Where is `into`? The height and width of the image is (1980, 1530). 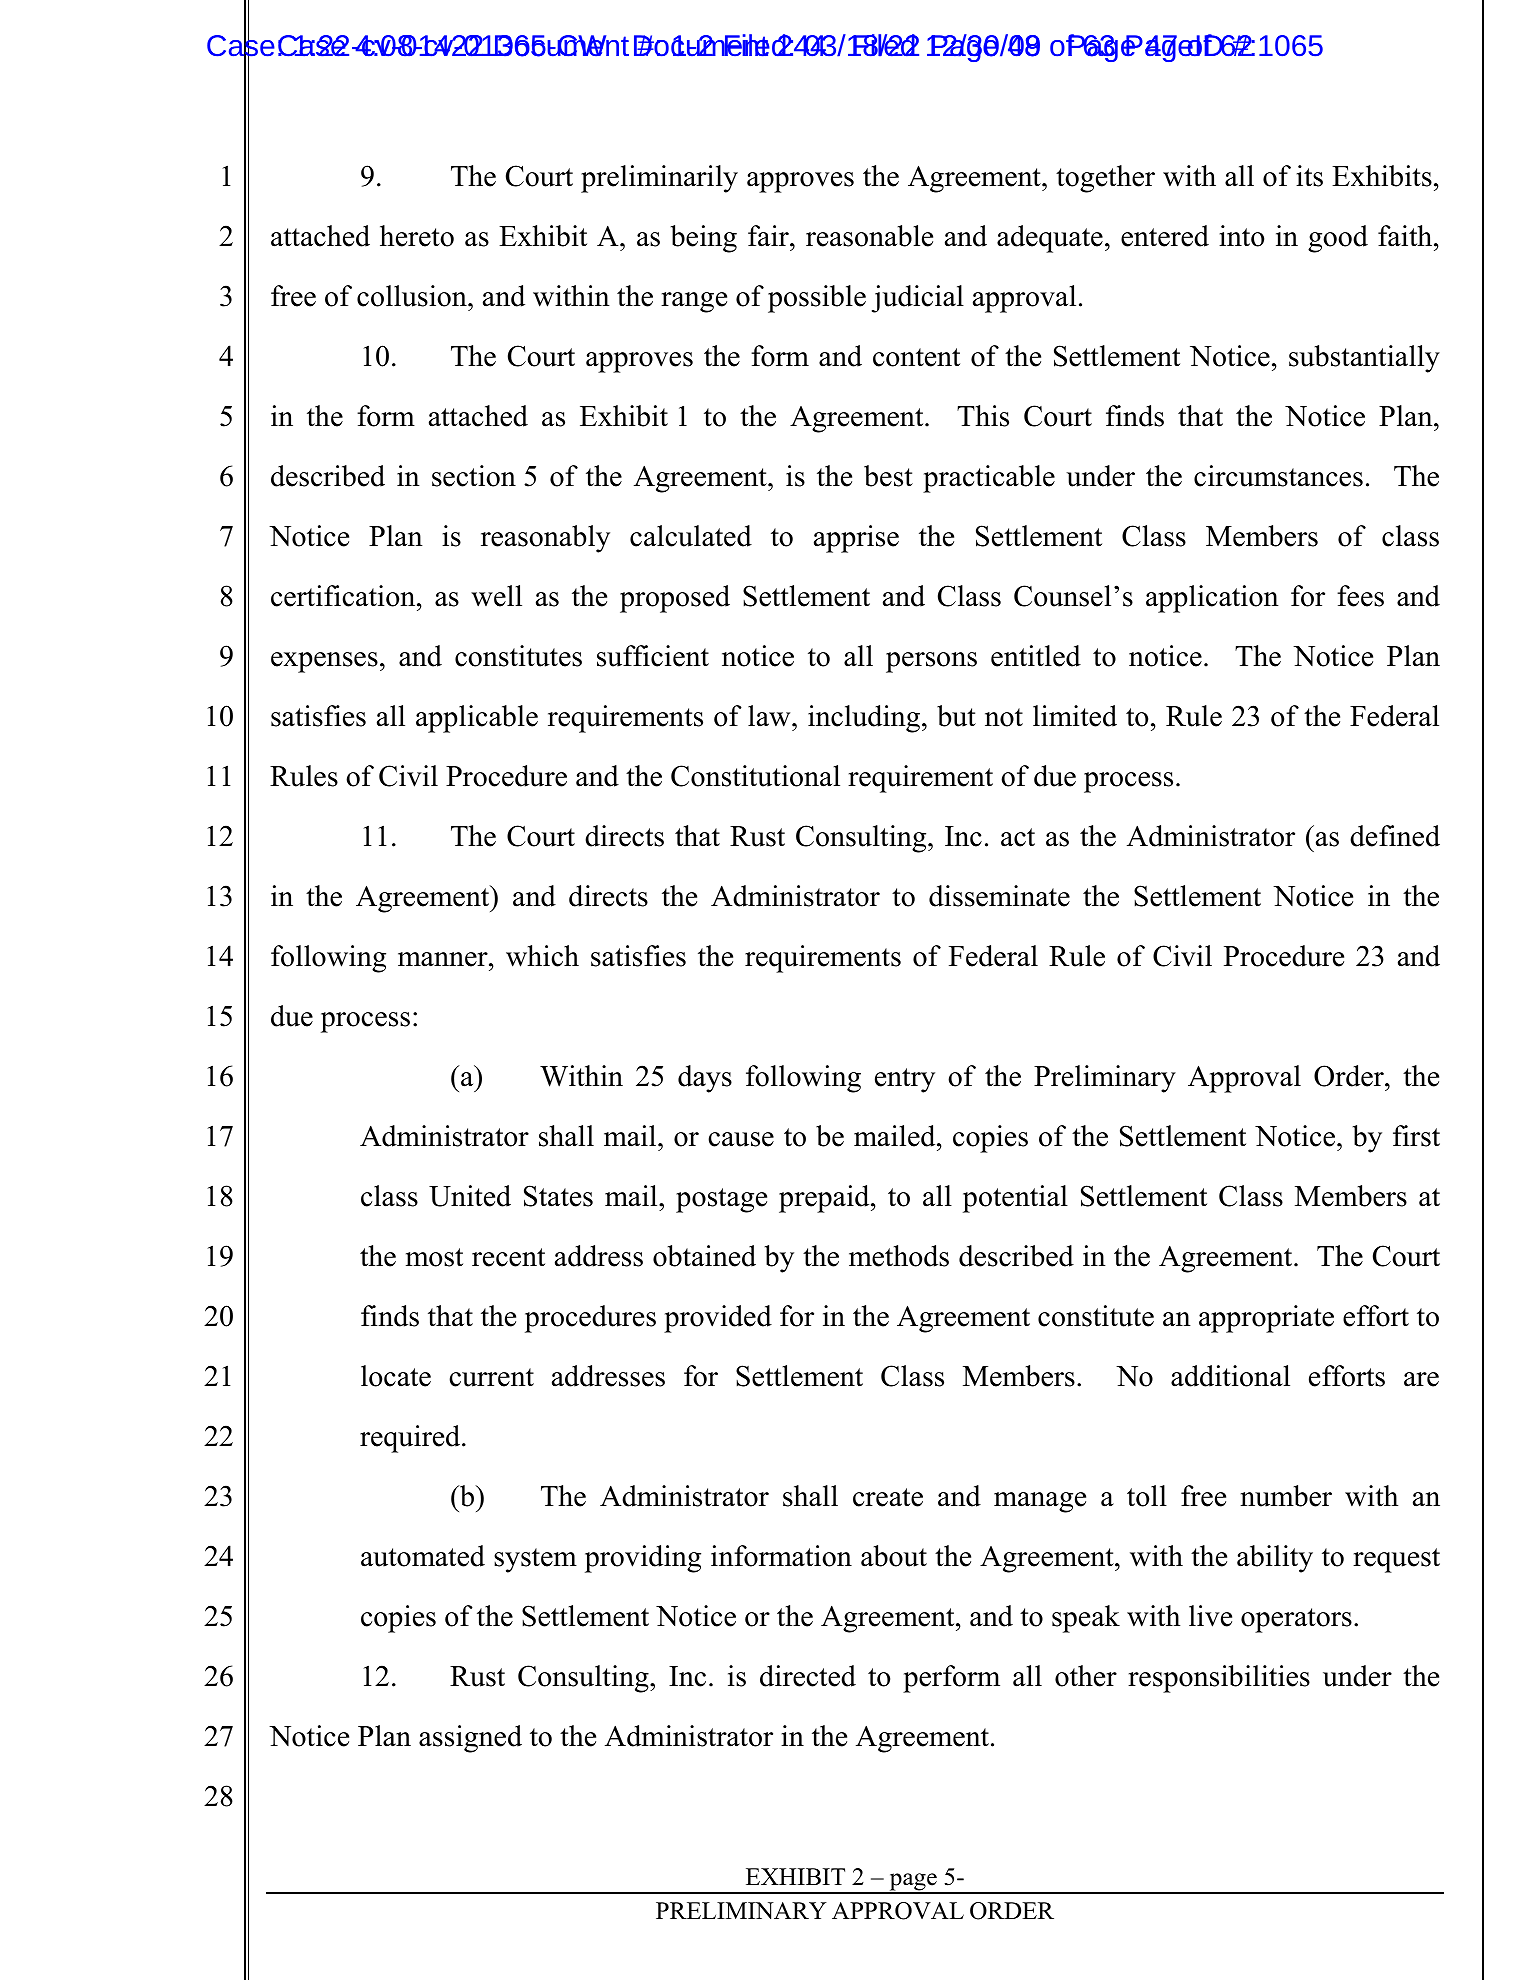 into is located at coordinates (1241, 236).
